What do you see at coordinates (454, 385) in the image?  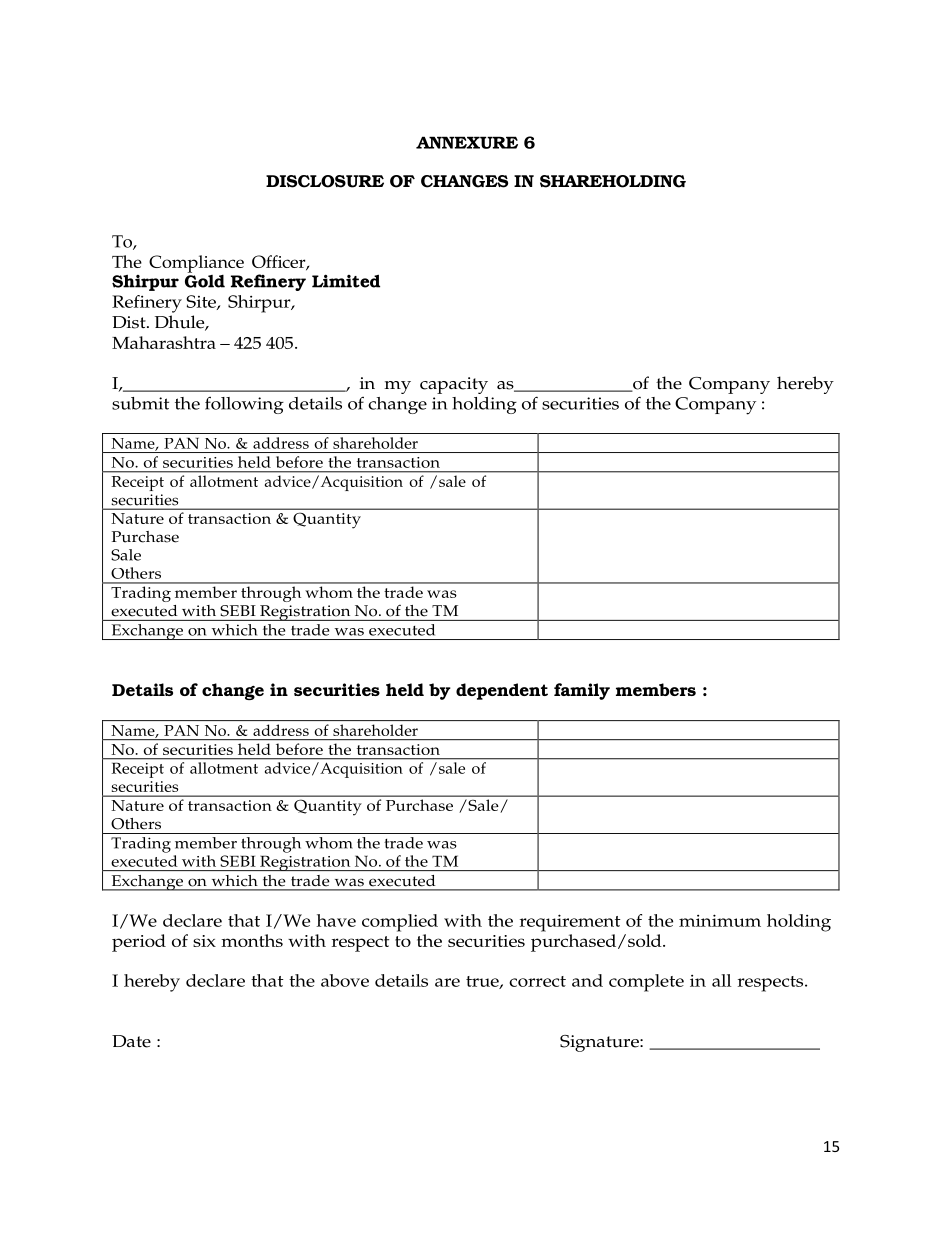 I see `capacity` at bounding box center [454, 385].
